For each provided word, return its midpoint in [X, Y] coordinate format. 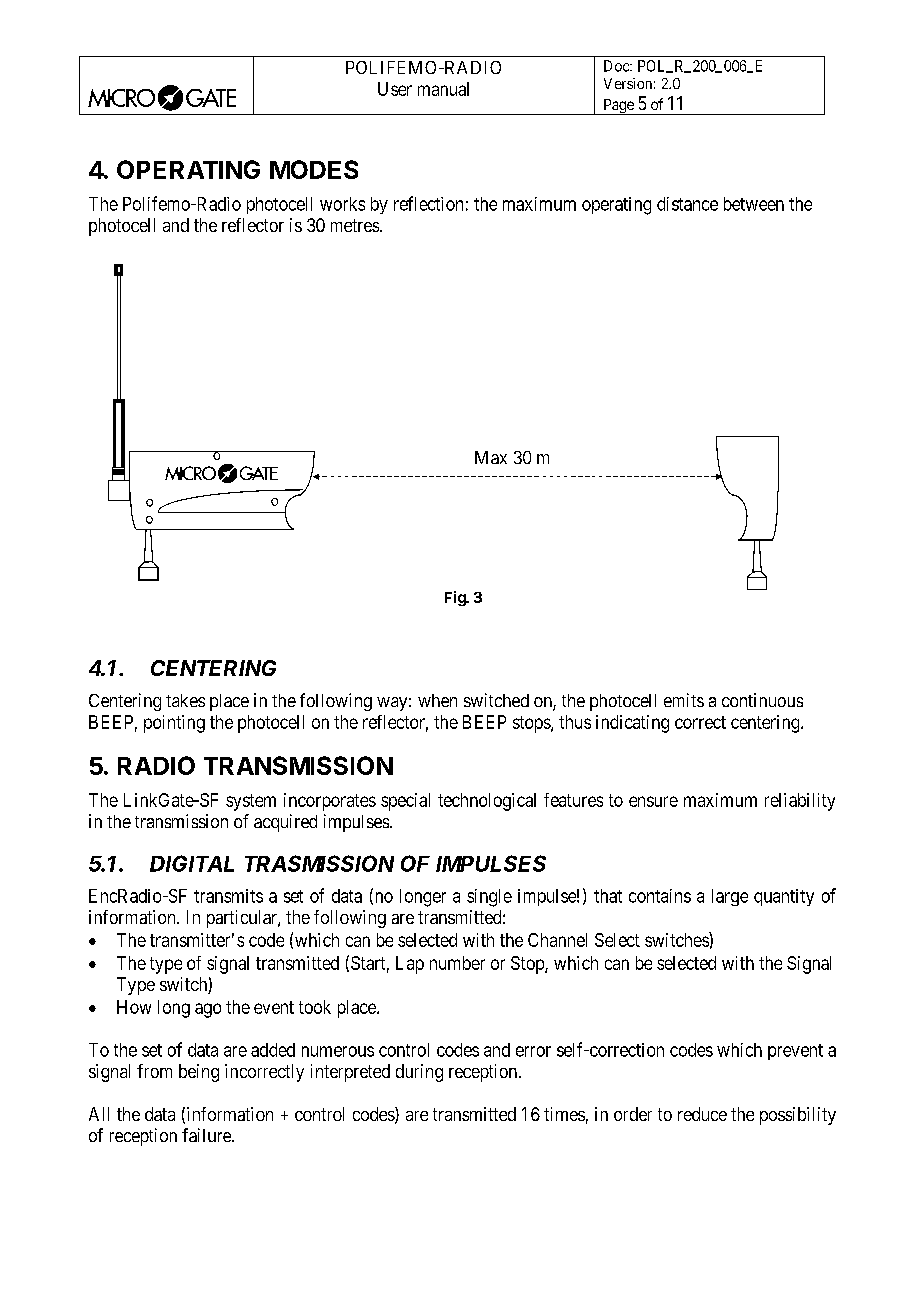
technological [487, 802]
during [419, 1073]
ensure [653, 801]
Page [618, 107]
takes [185, 700]
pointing [174, 724]
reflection [428, 203]
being [199, 1073]
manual [443, 89]
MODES [314, 169]
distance [687, 204]
